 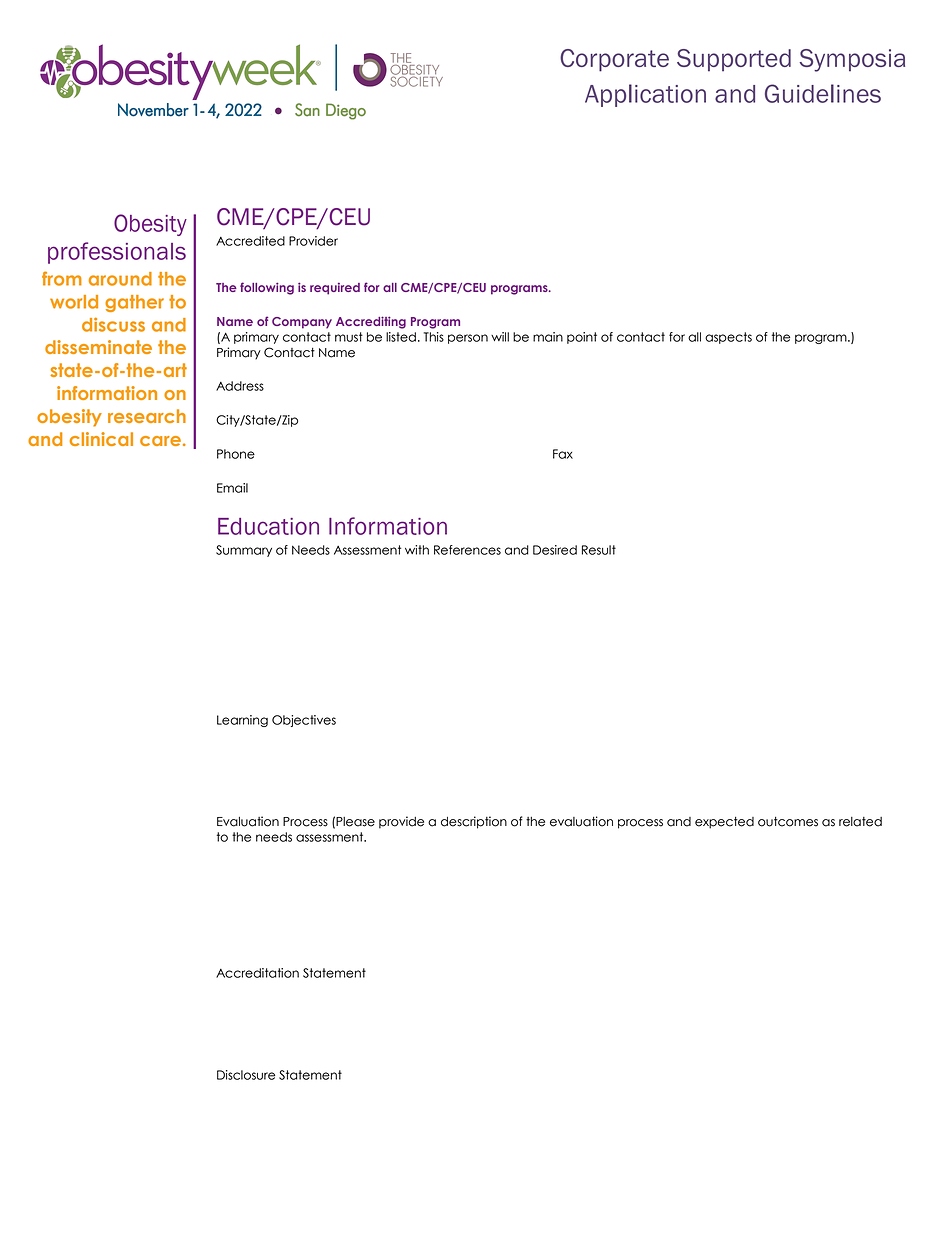 I want to click on Disclosure, so click(x=246, y=1075).
